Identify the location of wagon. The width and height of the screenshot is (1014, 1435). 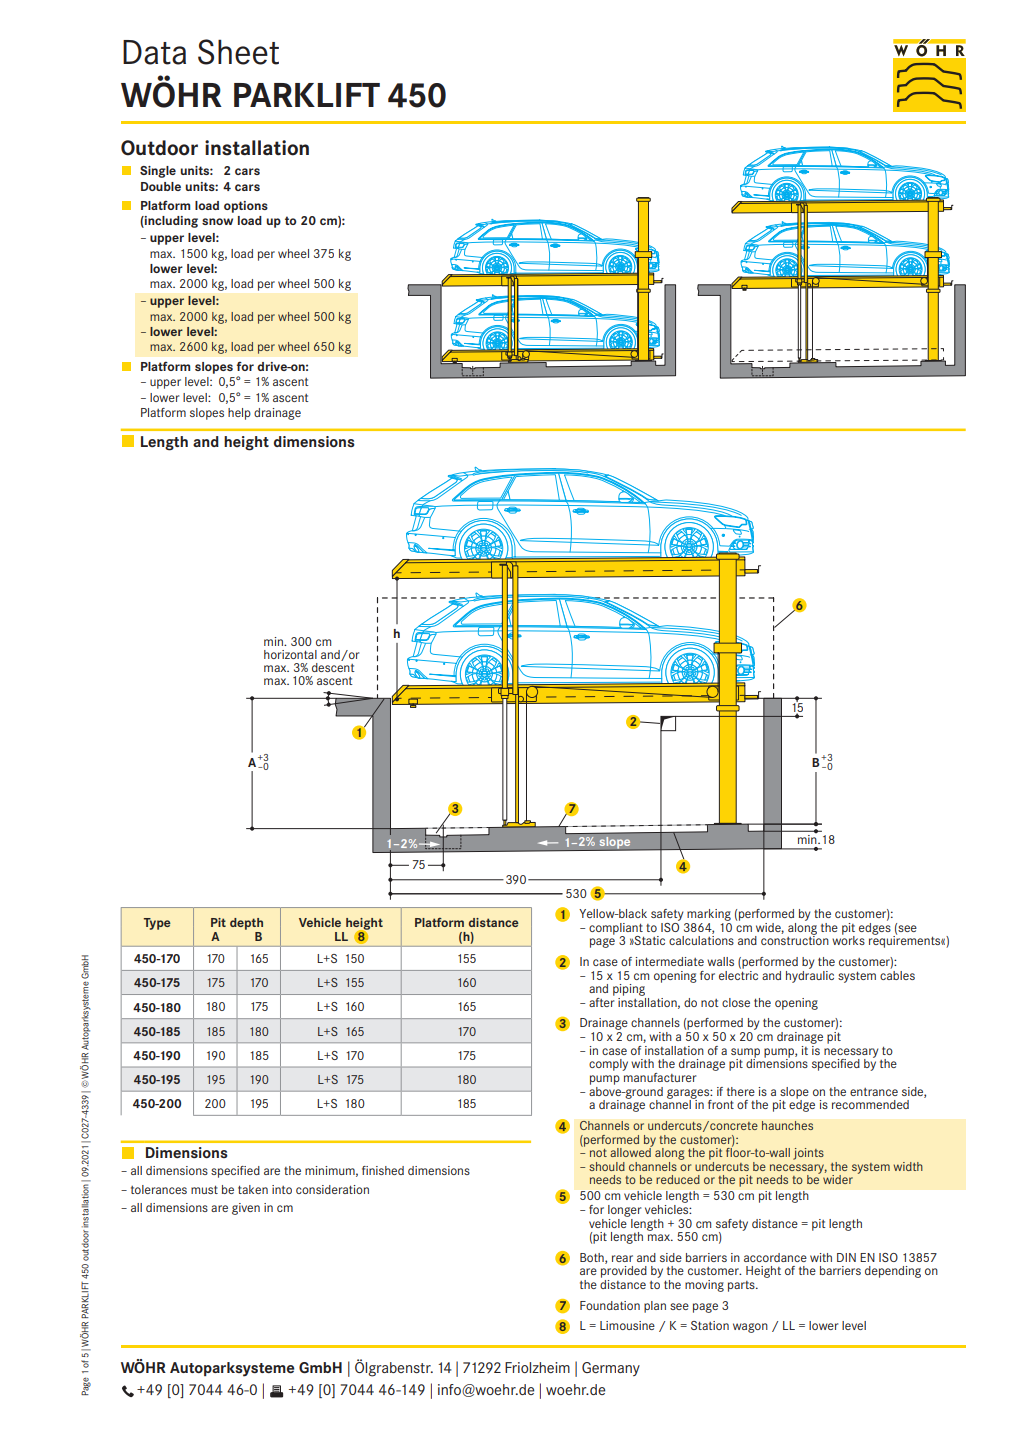
(750, 1328).
